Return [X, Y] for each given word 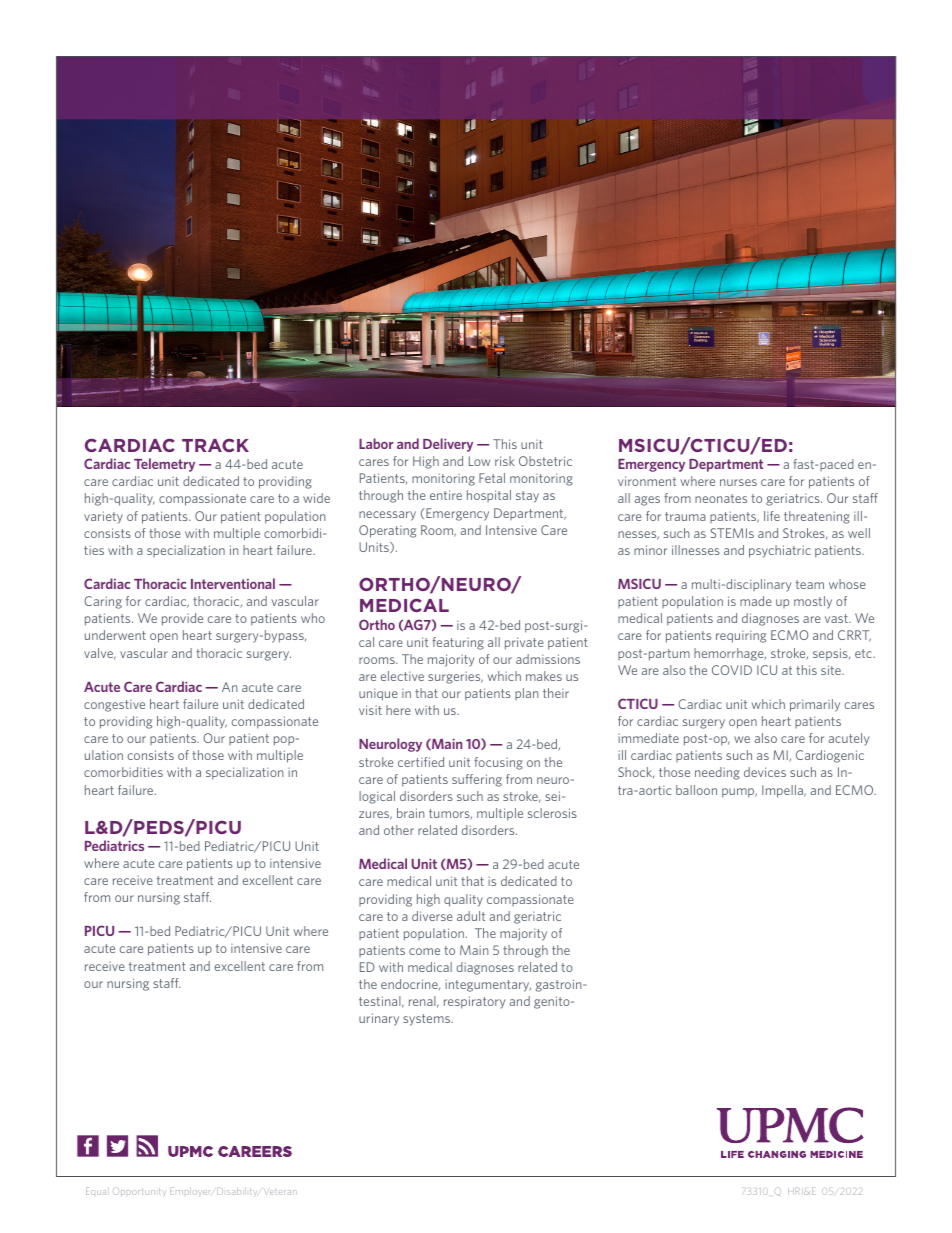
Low [479, 461]
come [424, 951]
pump [739, 793]
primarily [815, 705]
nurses [738, 482]
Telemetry [164, 465]
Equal [96, 1191]
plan [527, 694]
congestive [114, 705]
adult [471, 916]
